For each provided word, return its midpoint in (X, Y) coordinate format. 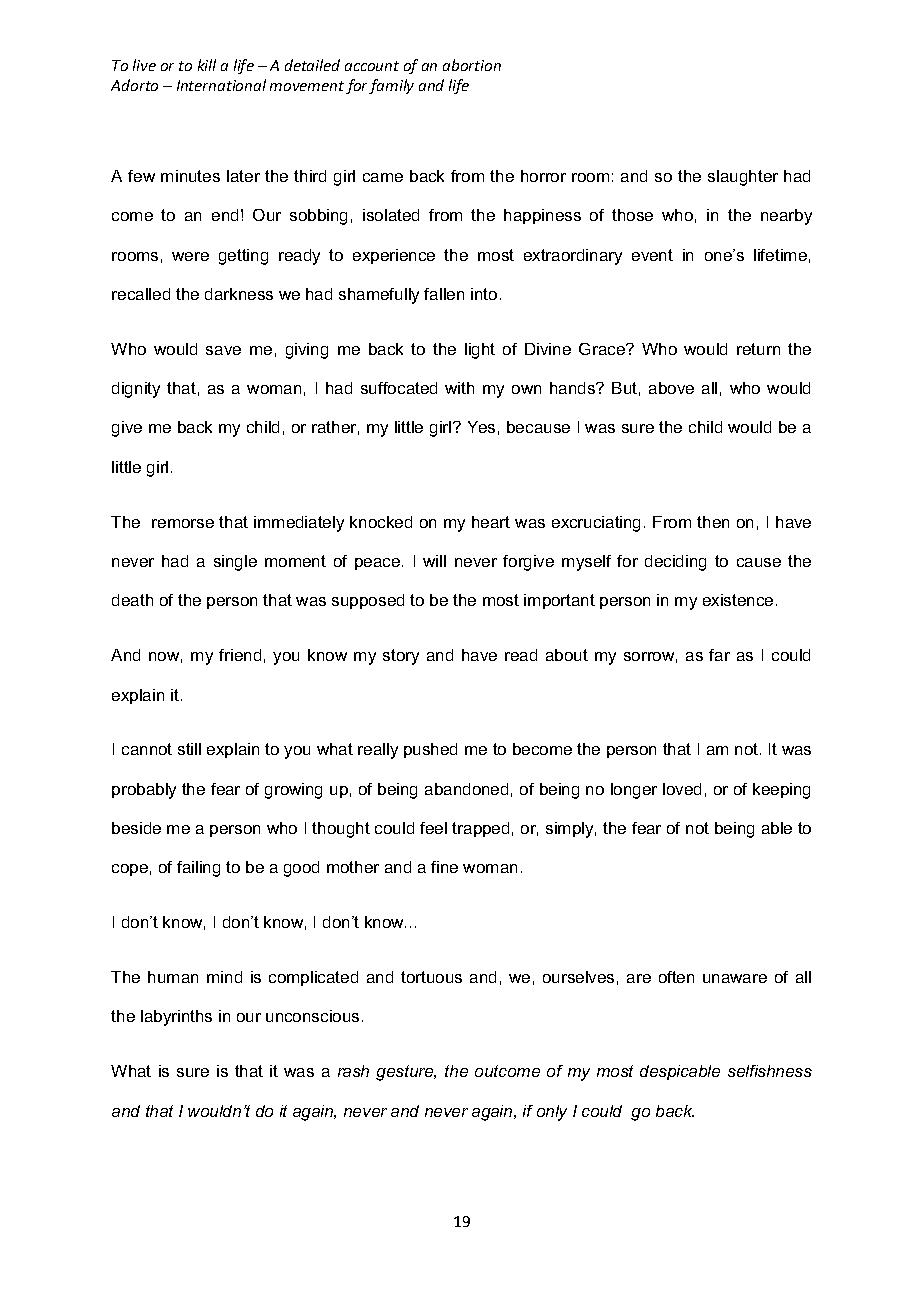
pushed (430, 750)
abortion (472, 65)
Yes (481, 427)
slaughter (743, 178)
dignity (136, 390)
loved (682, 789)
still (189, 749)
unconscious (312, 1016)
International (221, 85)
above (671, 388)
